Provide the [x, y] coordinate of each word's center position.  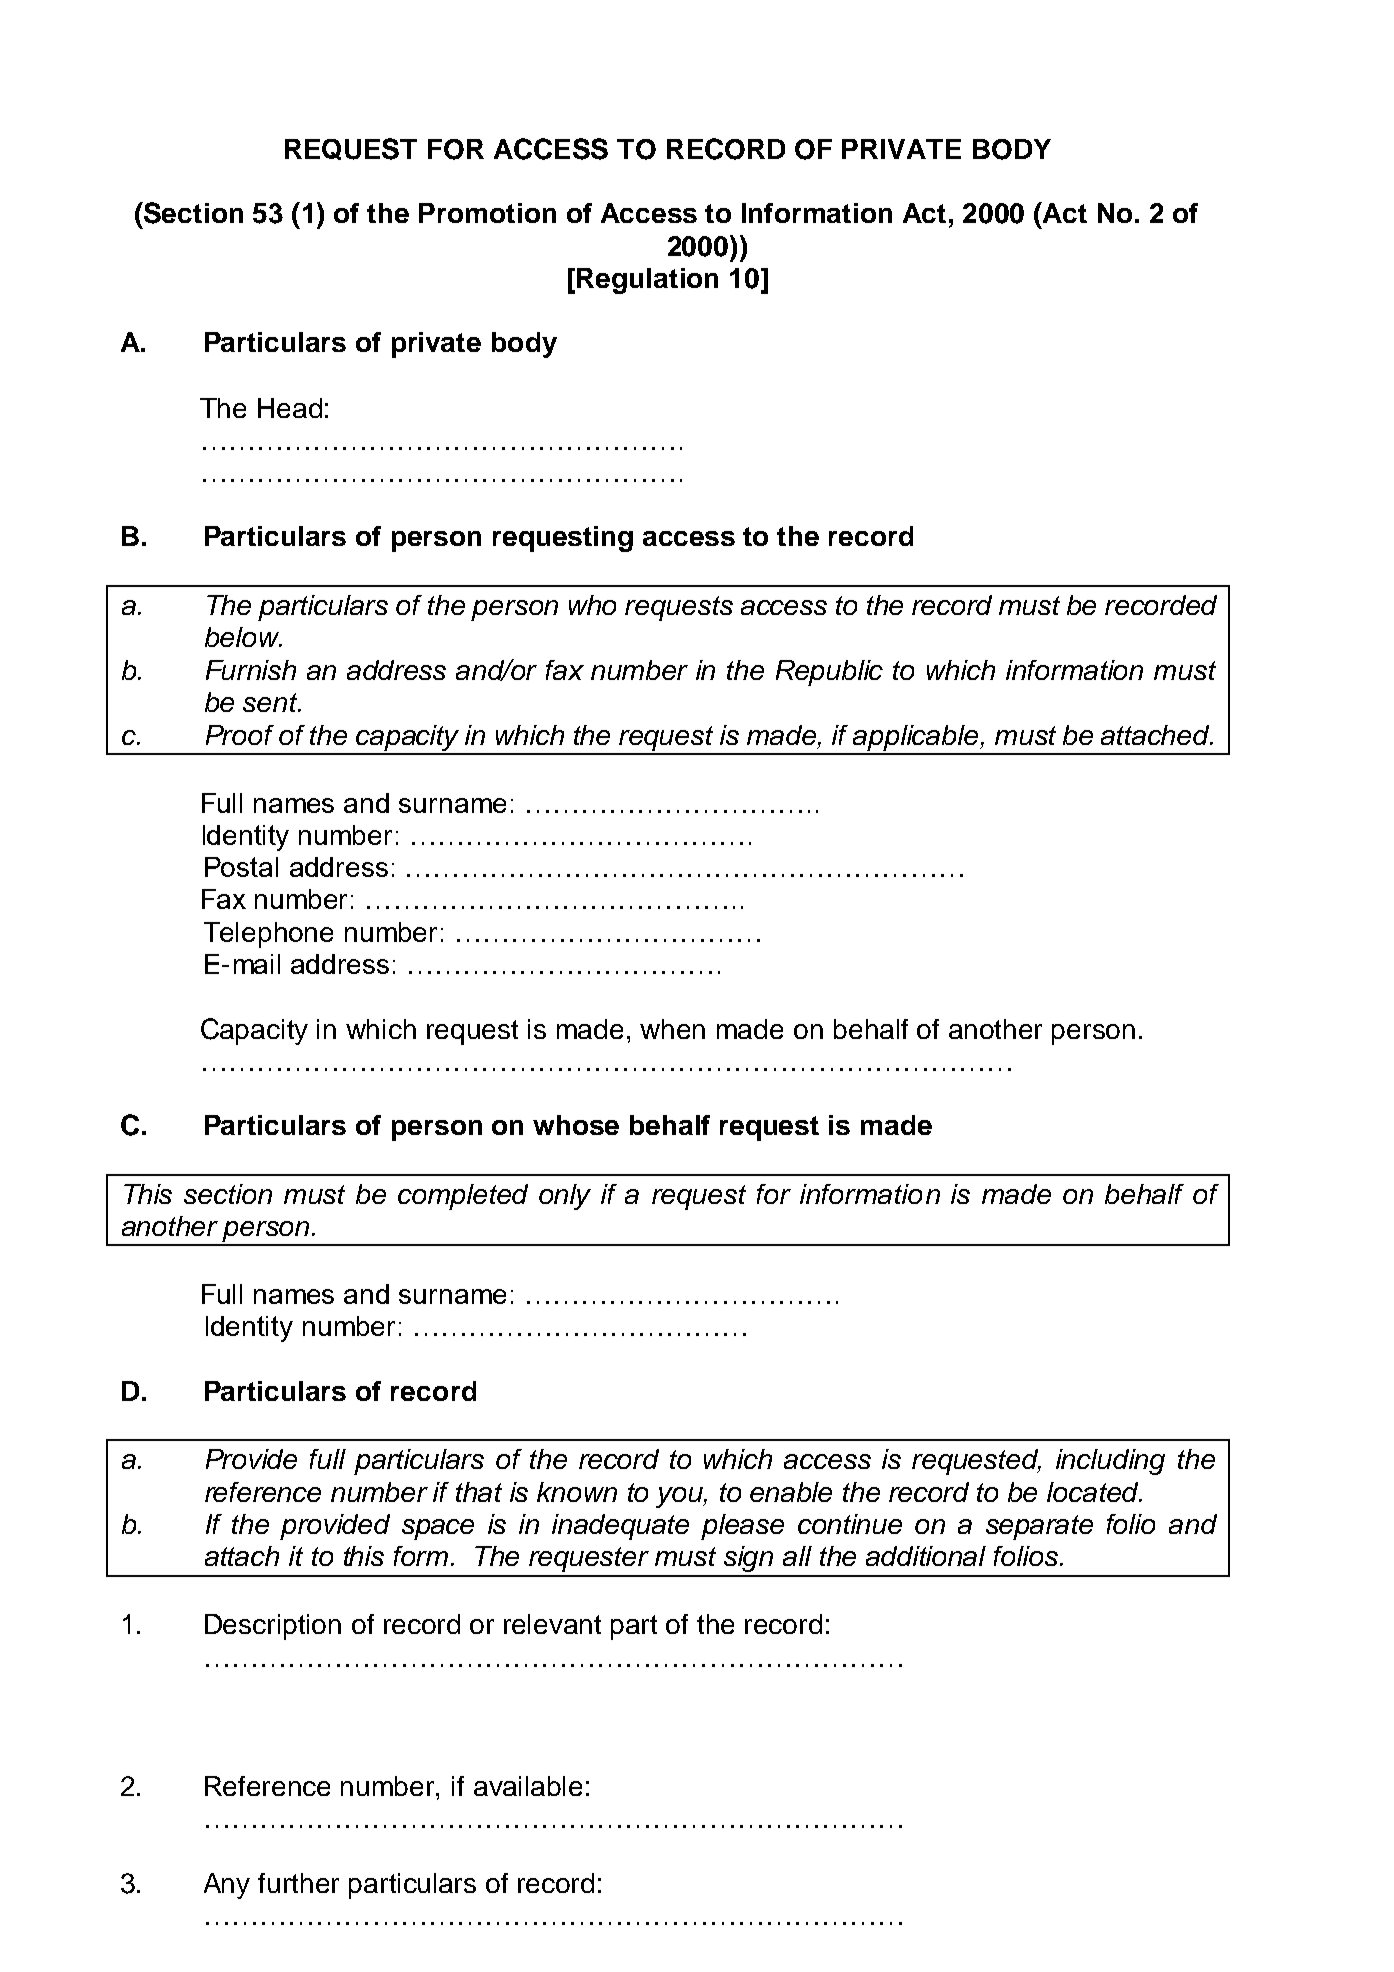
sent [271, 702]
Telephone [268, 935]
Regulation [647, 281]
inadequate [620, 1527]
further [298, 1883]
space [438, 1529]
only [565, 1197]
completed [463, 1197]
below [243, 637]
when [672, 1029]
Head [290, 408]
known [577, 1492]
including [1110, 1462]
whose [576, 1125]
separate [1039, 1527]
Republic [829, 673]
